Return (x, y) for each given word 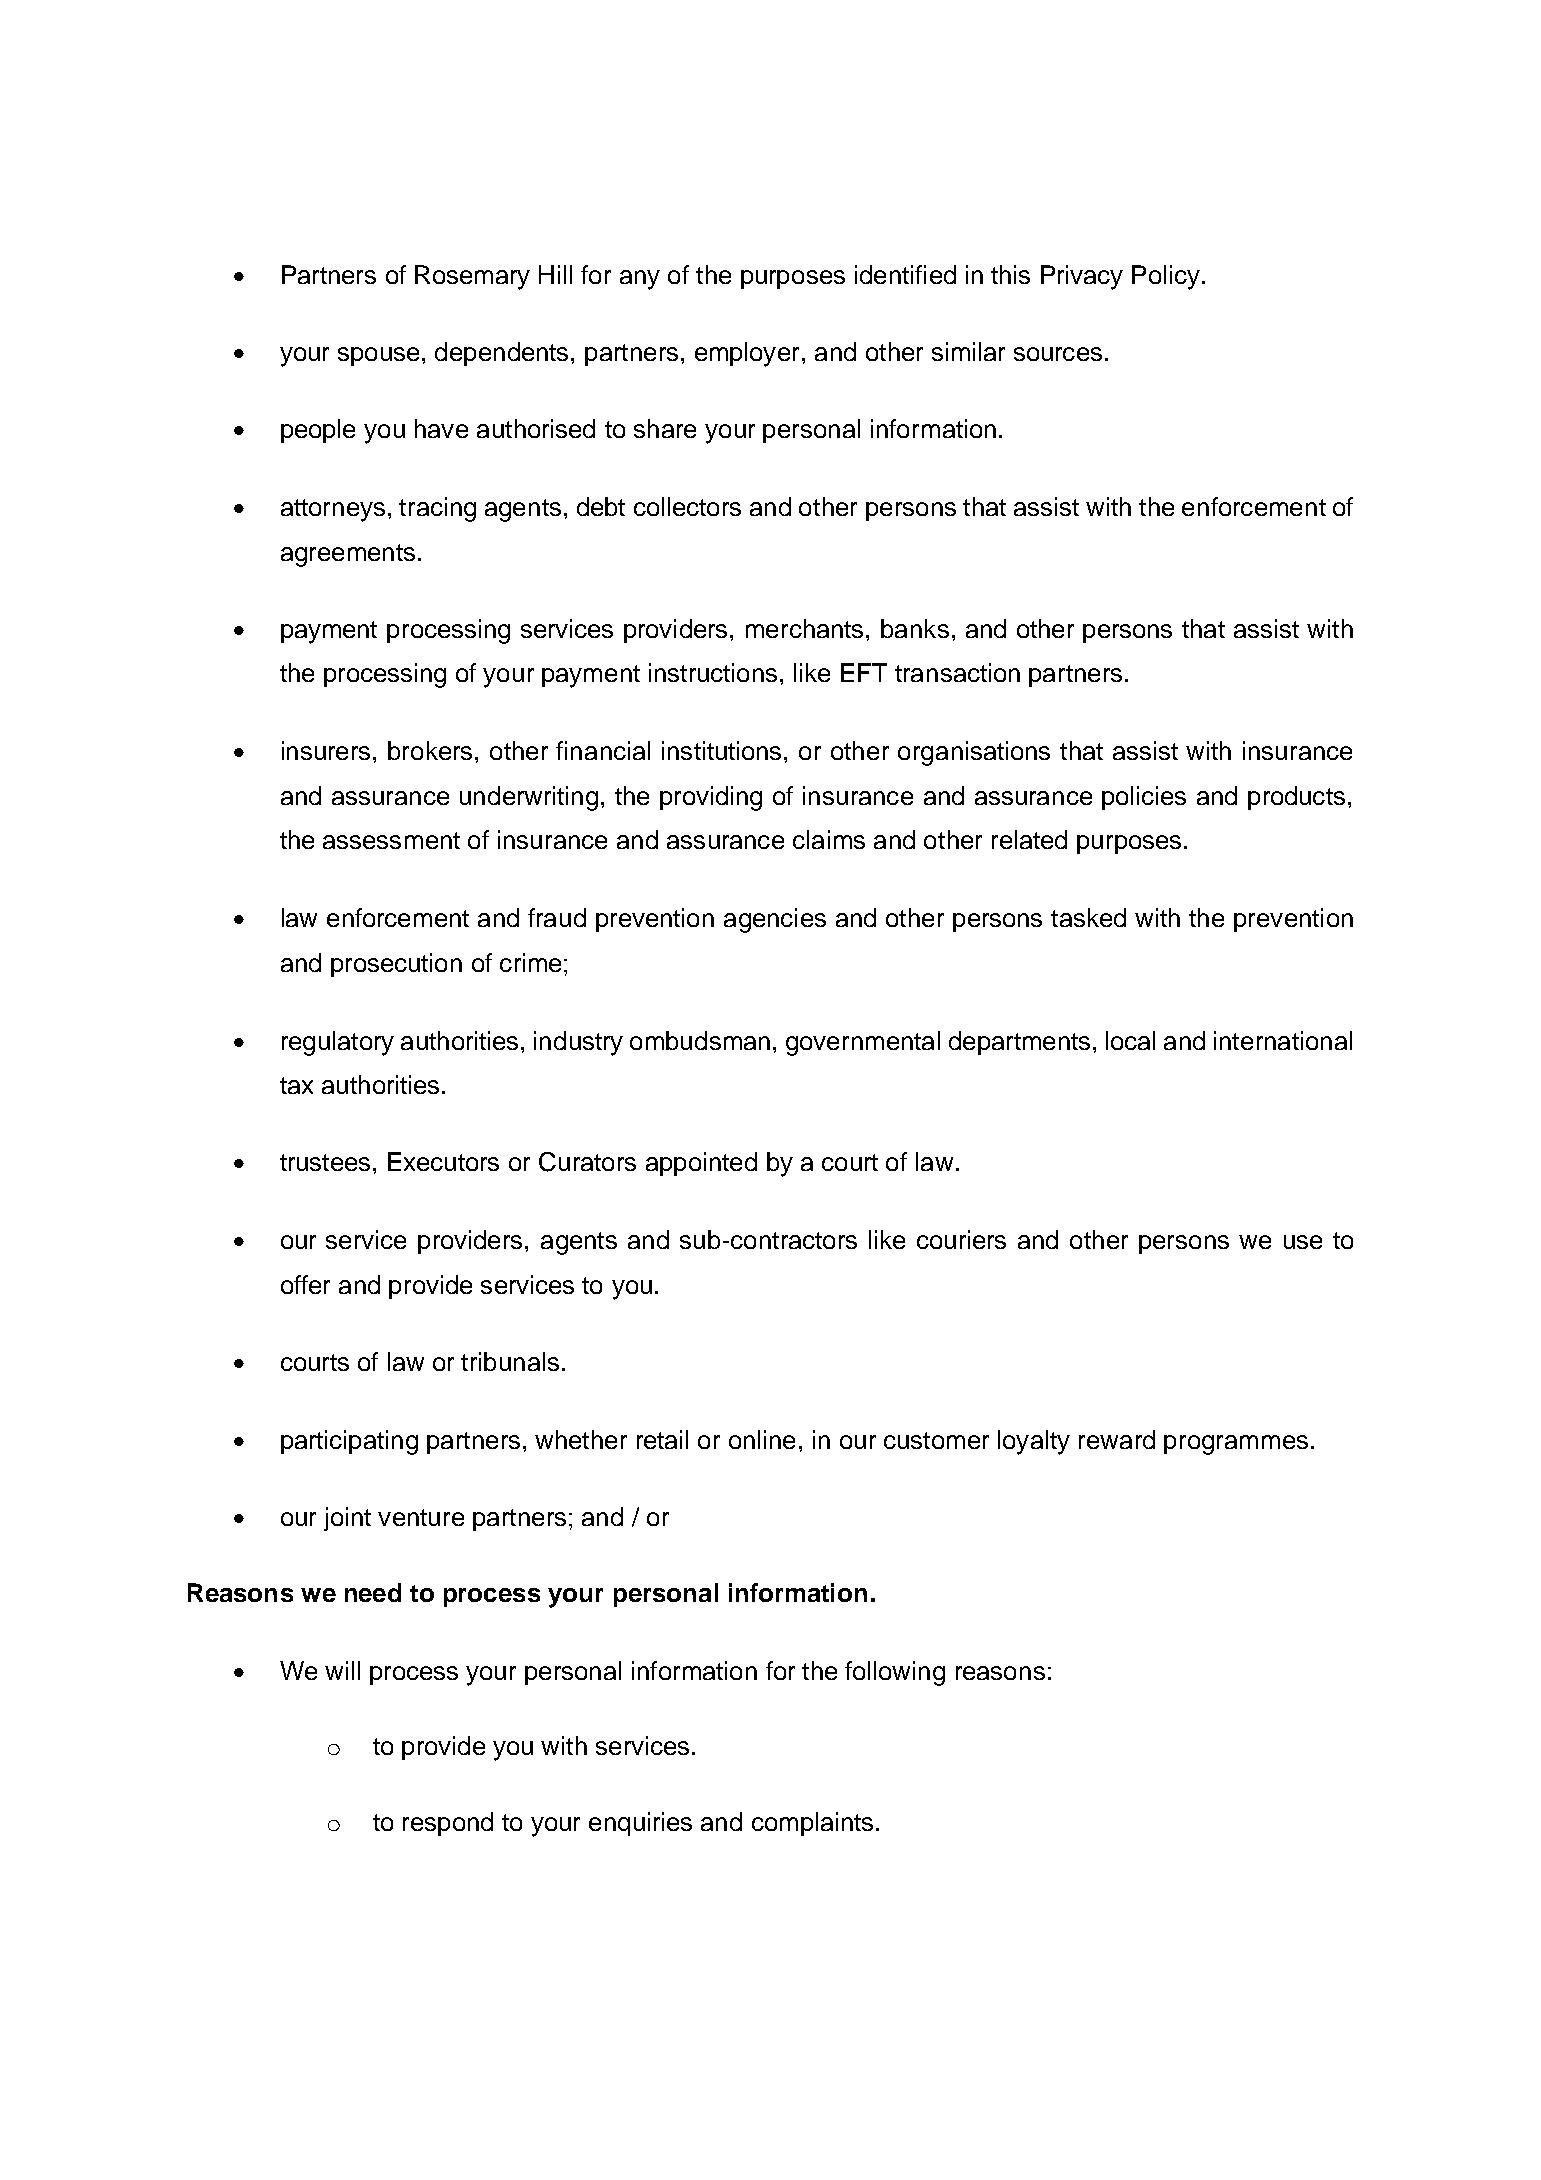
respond (448, 1824)
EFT (864, 672)
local (1130, 1040)
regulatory (338, 1043)
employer (749, 354)
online (762, 1439)
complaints (812, 1824)
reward (1117, 1439)
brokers (430, 750)
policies (1144, 798)
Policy (1166, 277)
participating (349, 1442)
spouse (378, 356)
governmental (863, 1043)
